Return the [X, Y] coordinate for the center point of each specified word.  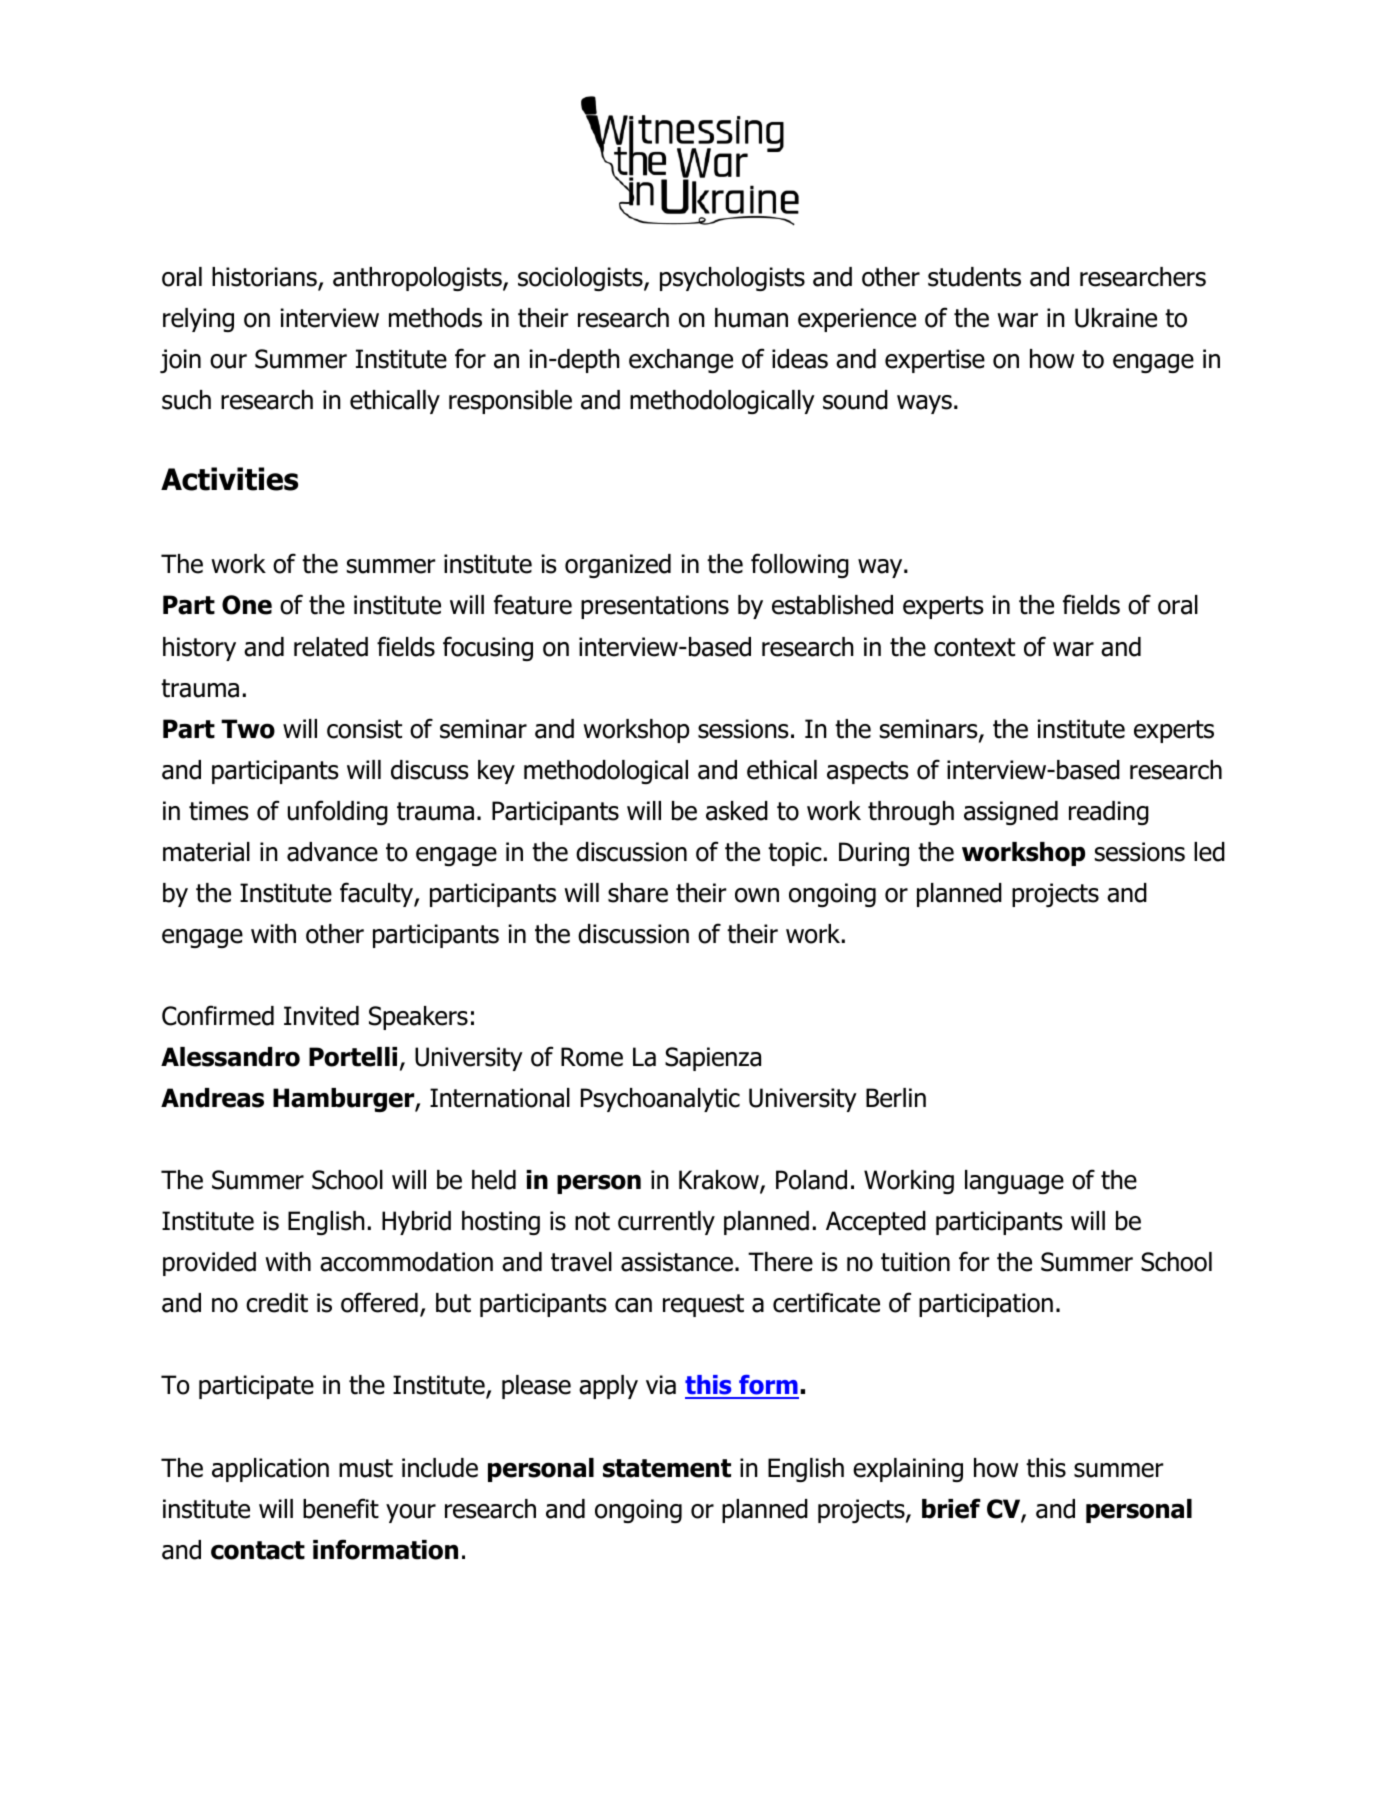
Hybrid [416, 1223]
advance [332, 852]
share [638, 893]
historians [265, 278]
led [1209, 852]
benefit [341, 1508]
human [751, 318]
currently [666, 1223]
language [1014, 1182]
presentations [655, 607]
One [247, 605]
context [974, 647]
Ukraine [1116, 318]
